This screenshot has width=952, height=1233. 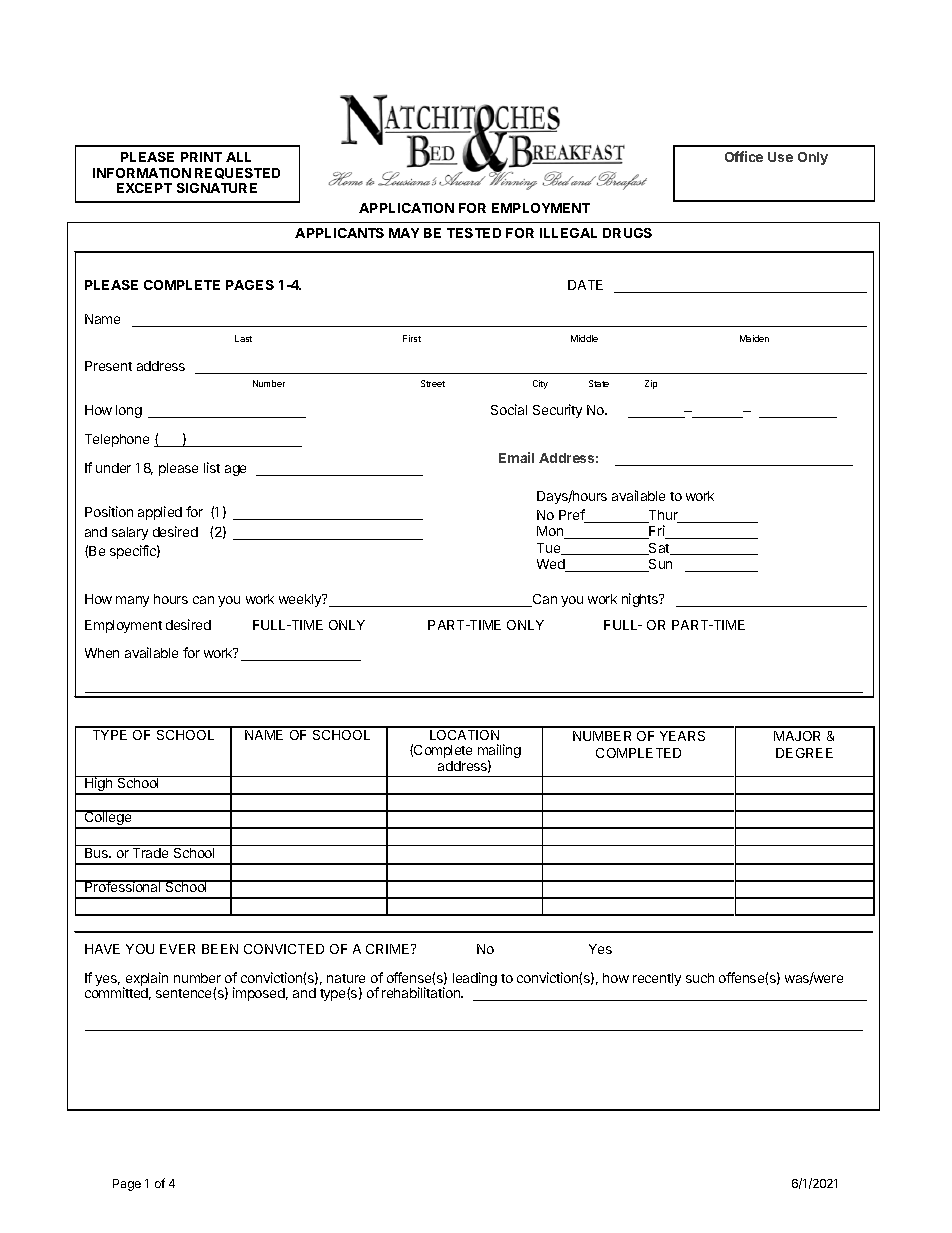 I want to click on Office, so click(x=744, y=156).
